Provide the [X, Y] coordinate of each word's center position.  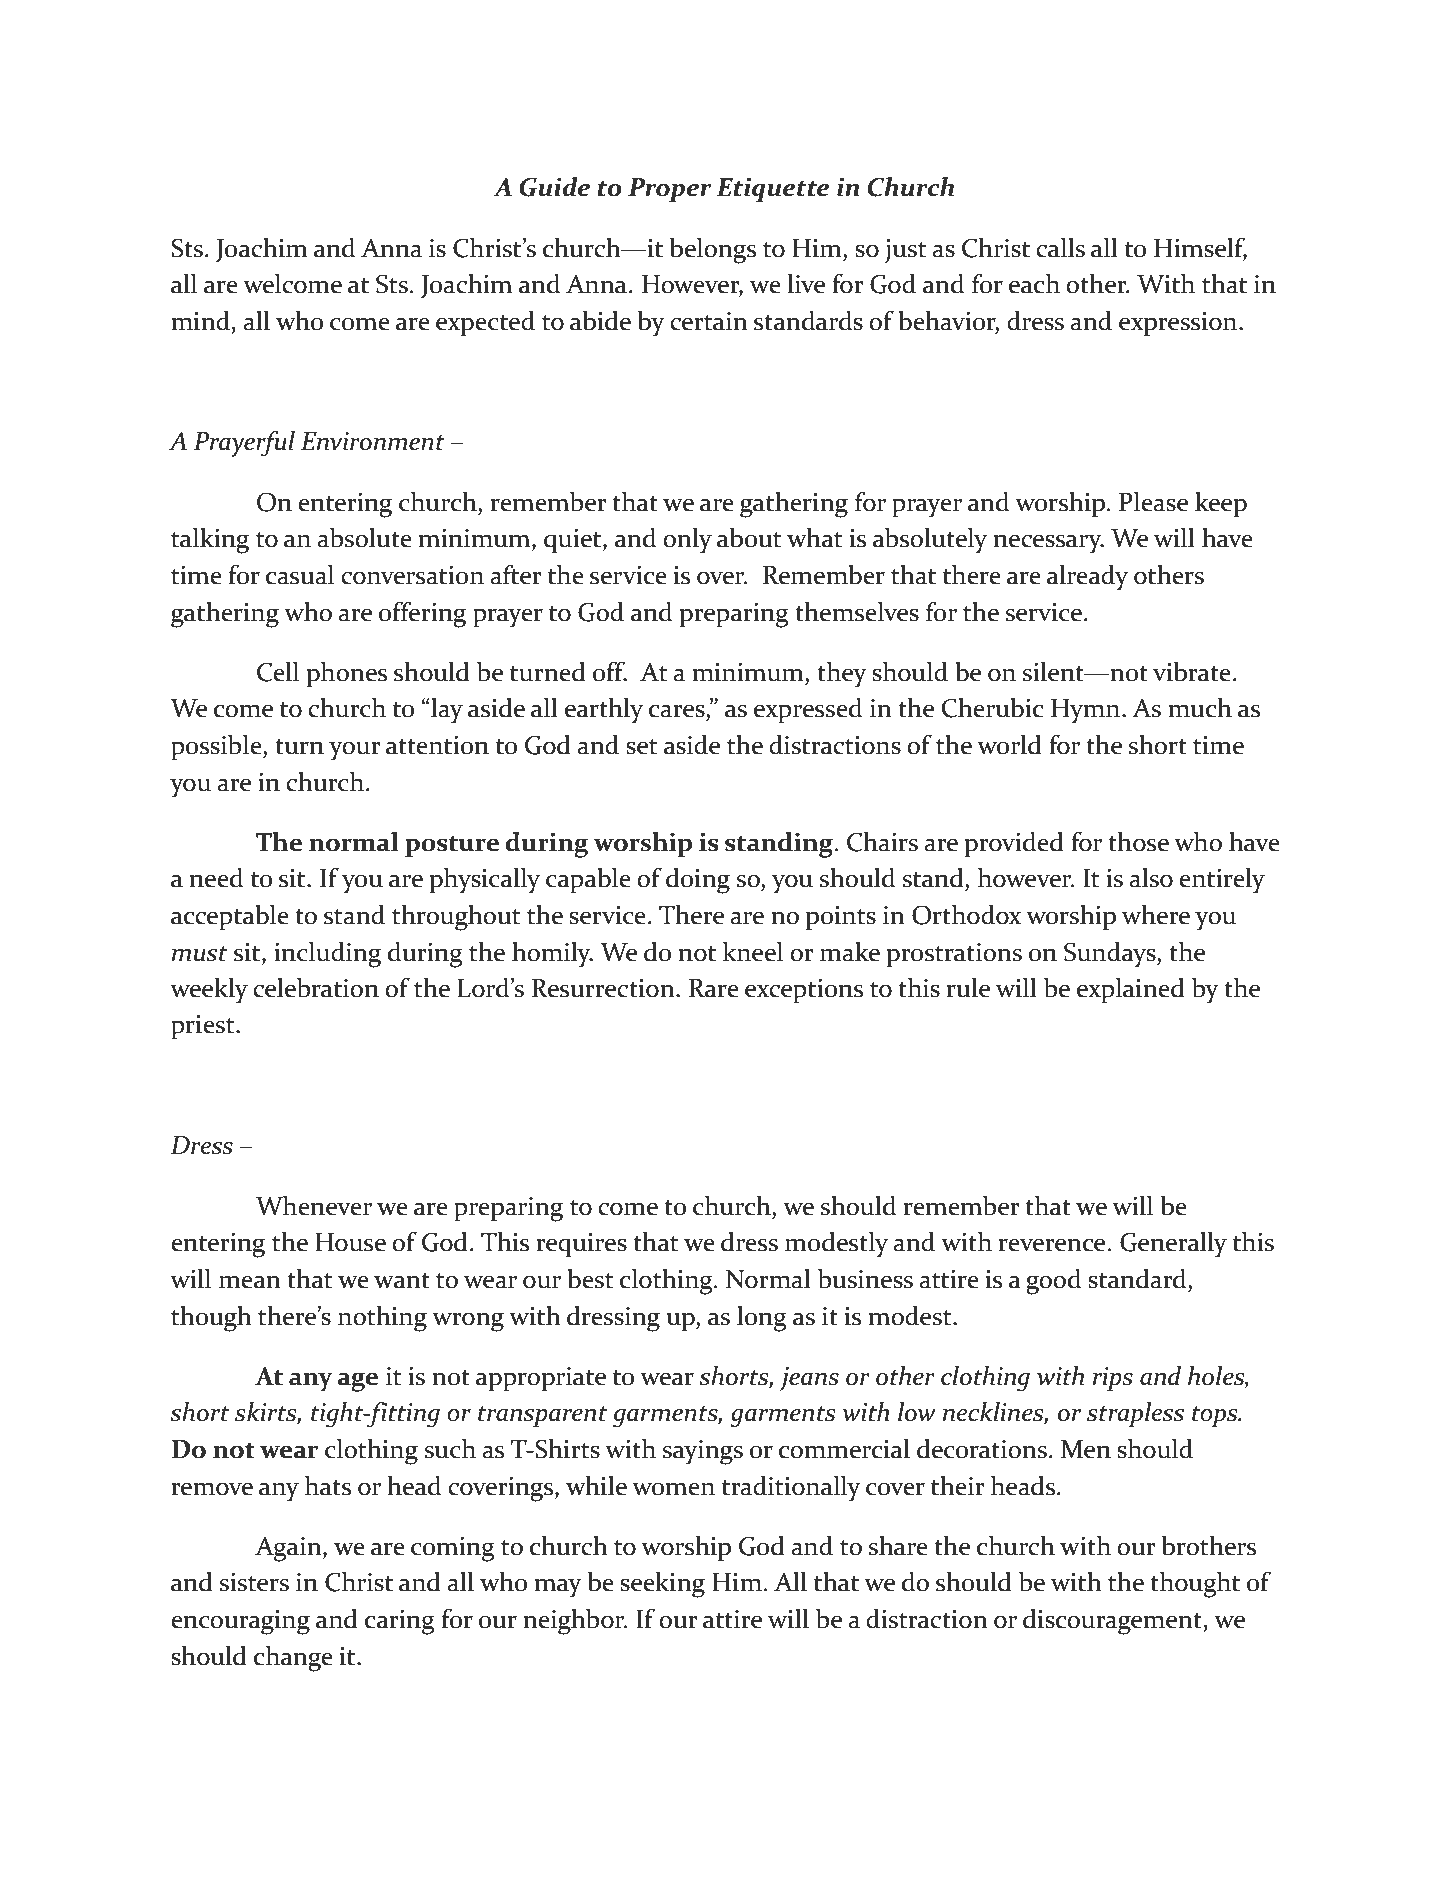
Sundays [1111, 955]
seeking [662, 1585]
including [327, 955]
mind [200, 321]
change [293, 1659]
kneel [753, 952]
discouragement [1113, 1622]
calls [1060, 248]
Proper [669, 190]
